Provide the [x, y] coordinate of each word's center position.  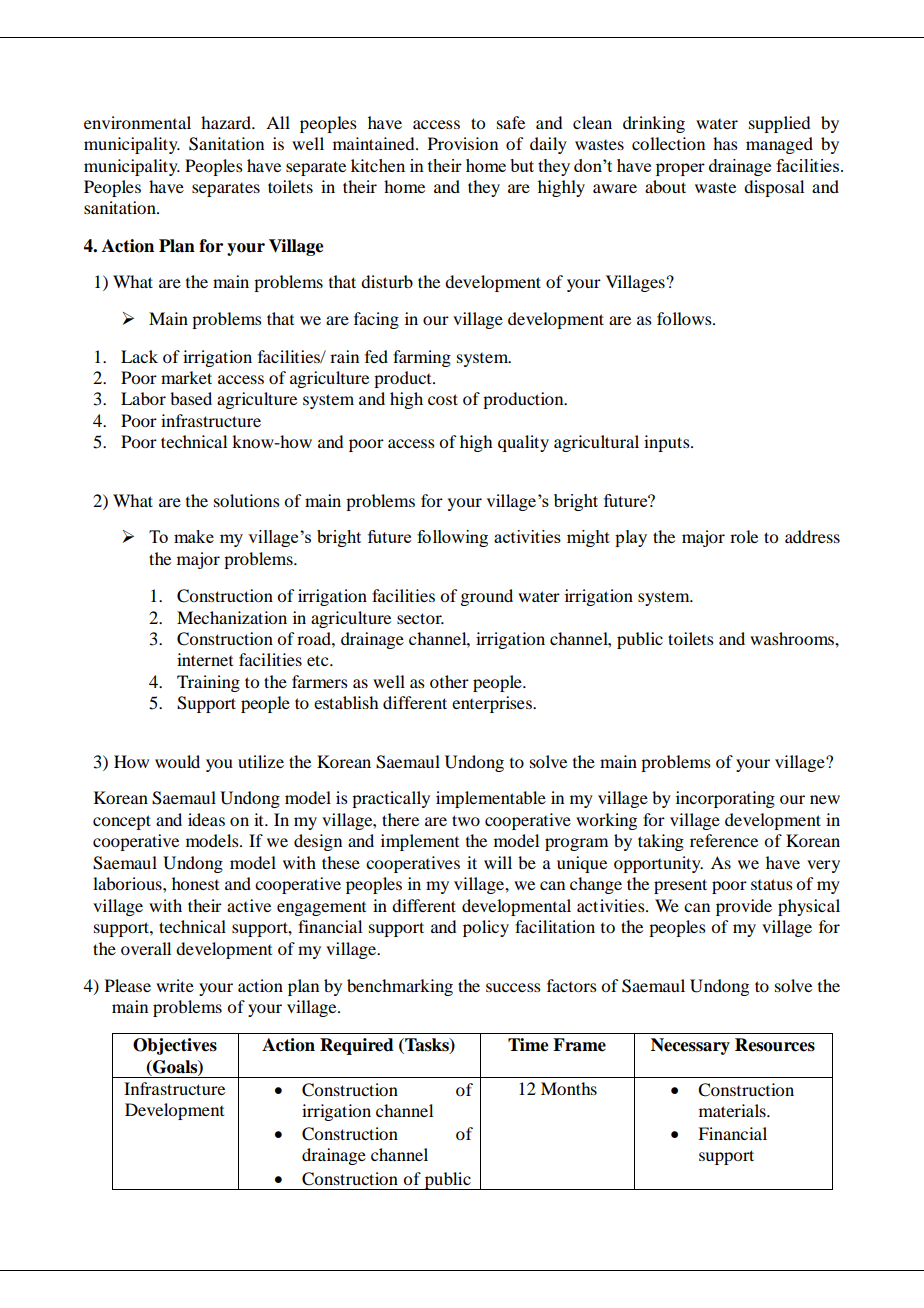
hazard [227, 122]
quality [523, 443]
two [466, 820]
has [725, 143]
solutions [247, 500]
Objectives [175, 1046]
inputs [668, 443]
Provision [463, 143]
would [177, 761]
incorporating [725, 799]
